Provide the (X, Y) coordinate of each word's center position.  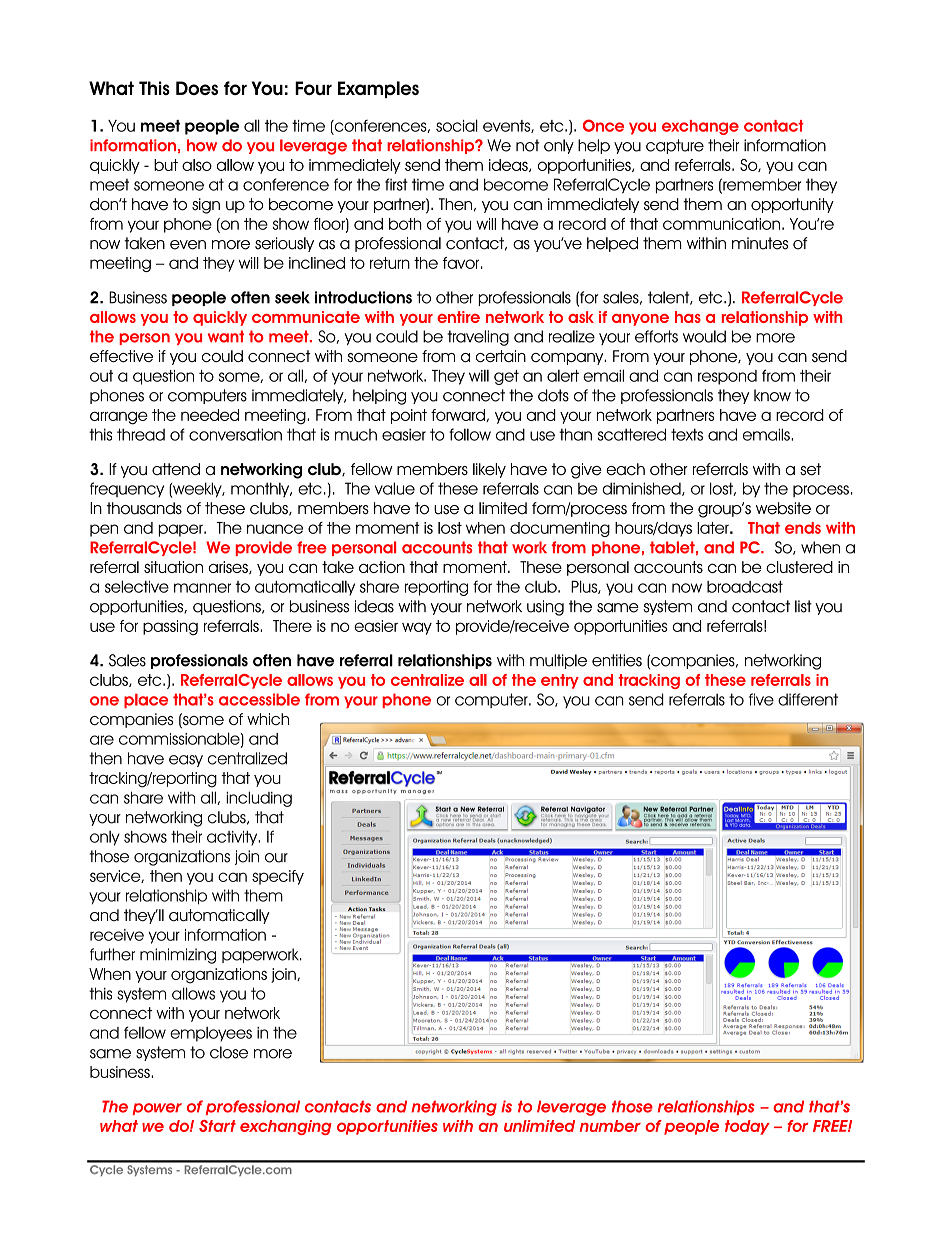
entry (560, 681)
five (761, 699)
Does (197, 88)
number (610, 1126)
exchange (700, 127)
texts (687, 434)
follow (470, 434)
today (747, 1127)
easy (186, 761)
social (457, 125)
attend (176, 469)
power (157, 1109)
